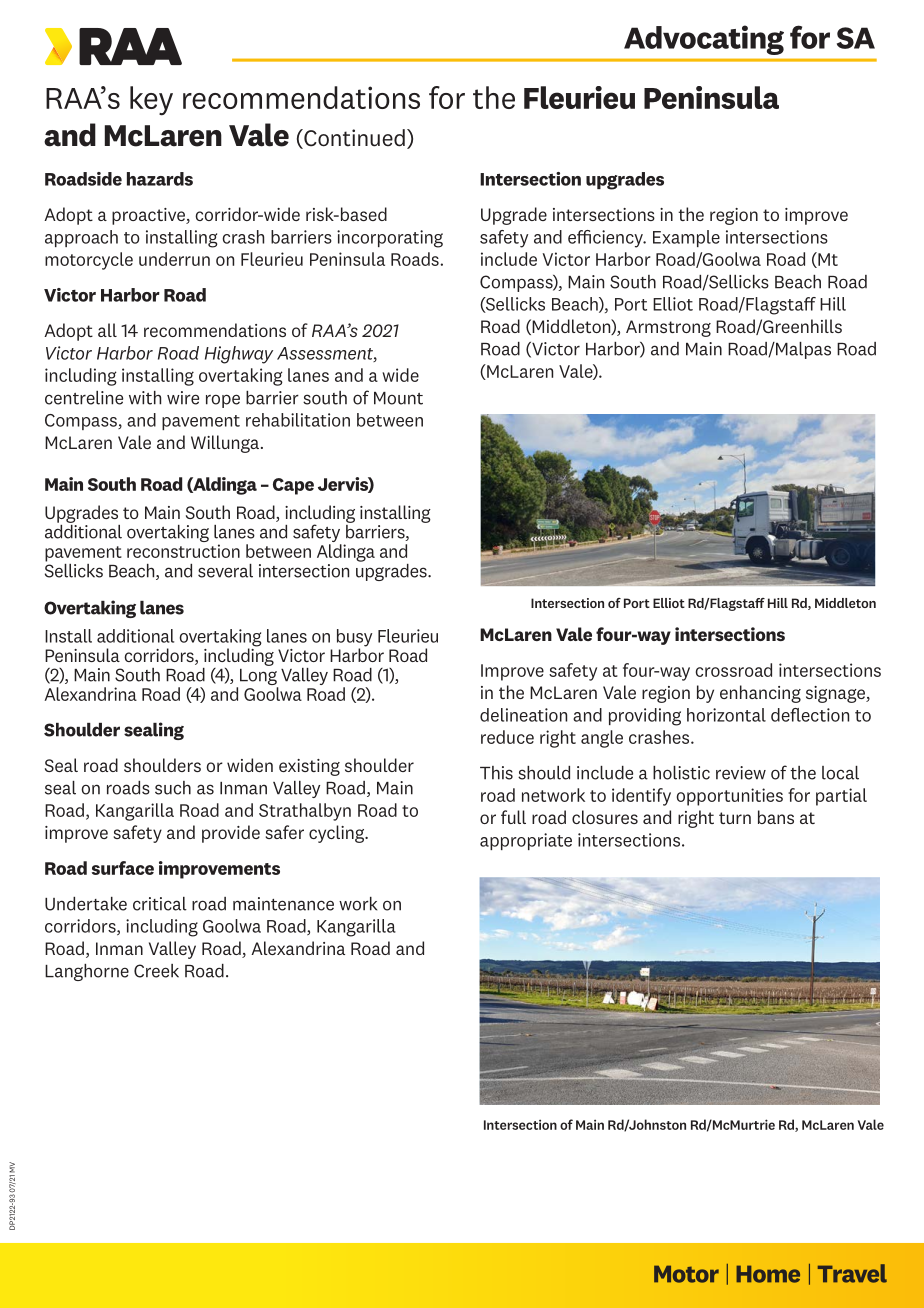 The height and width of the document is (1308, 924). What do you see at coordinates (183, 551) in the document?
I see `reconstruction` at bounding box center [183, 551].
